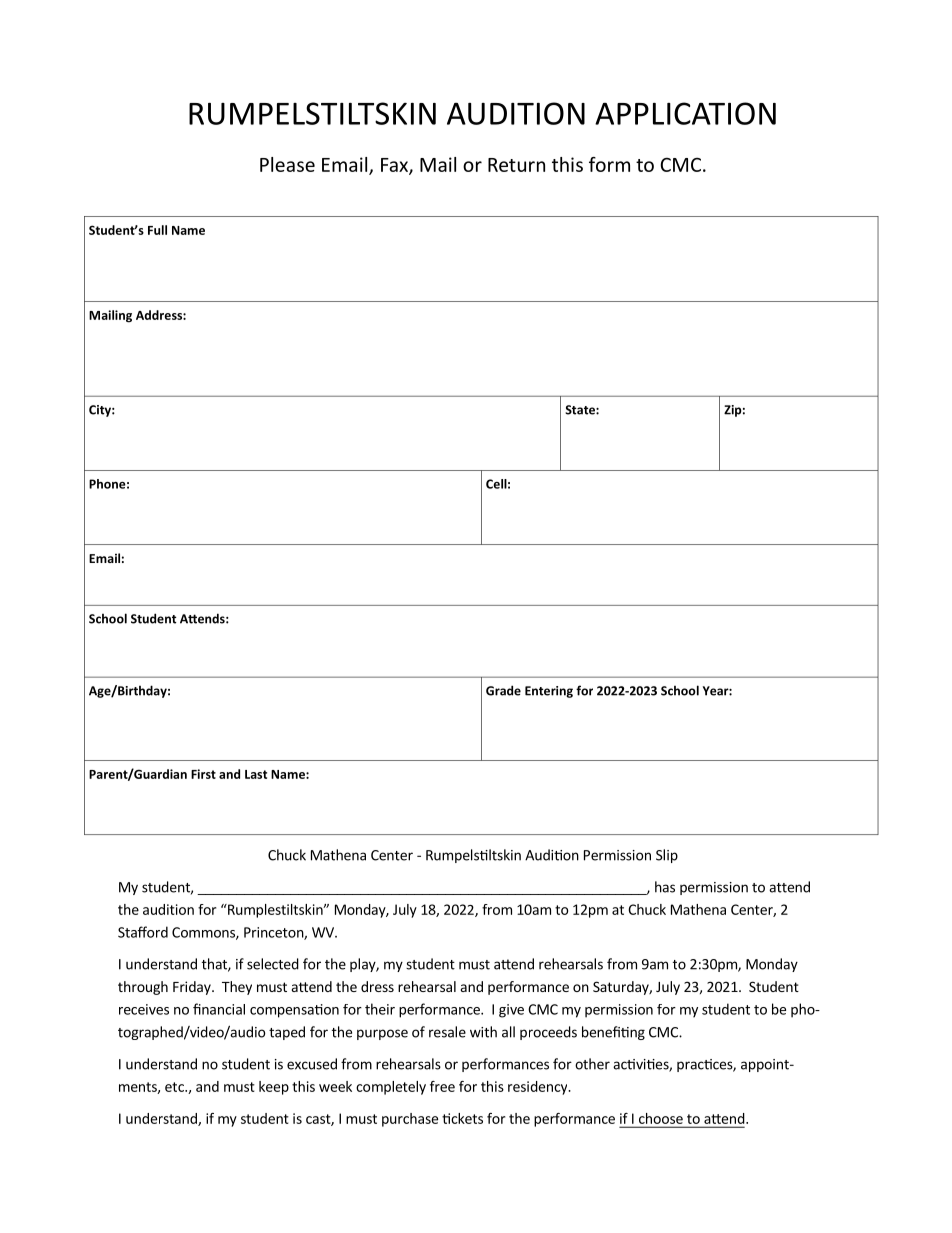 The width and height of the document is (952, 1233). What do you see at coordinates (391, 1088) in the document?
I see `completely` at bounding box center [391, 1088].
